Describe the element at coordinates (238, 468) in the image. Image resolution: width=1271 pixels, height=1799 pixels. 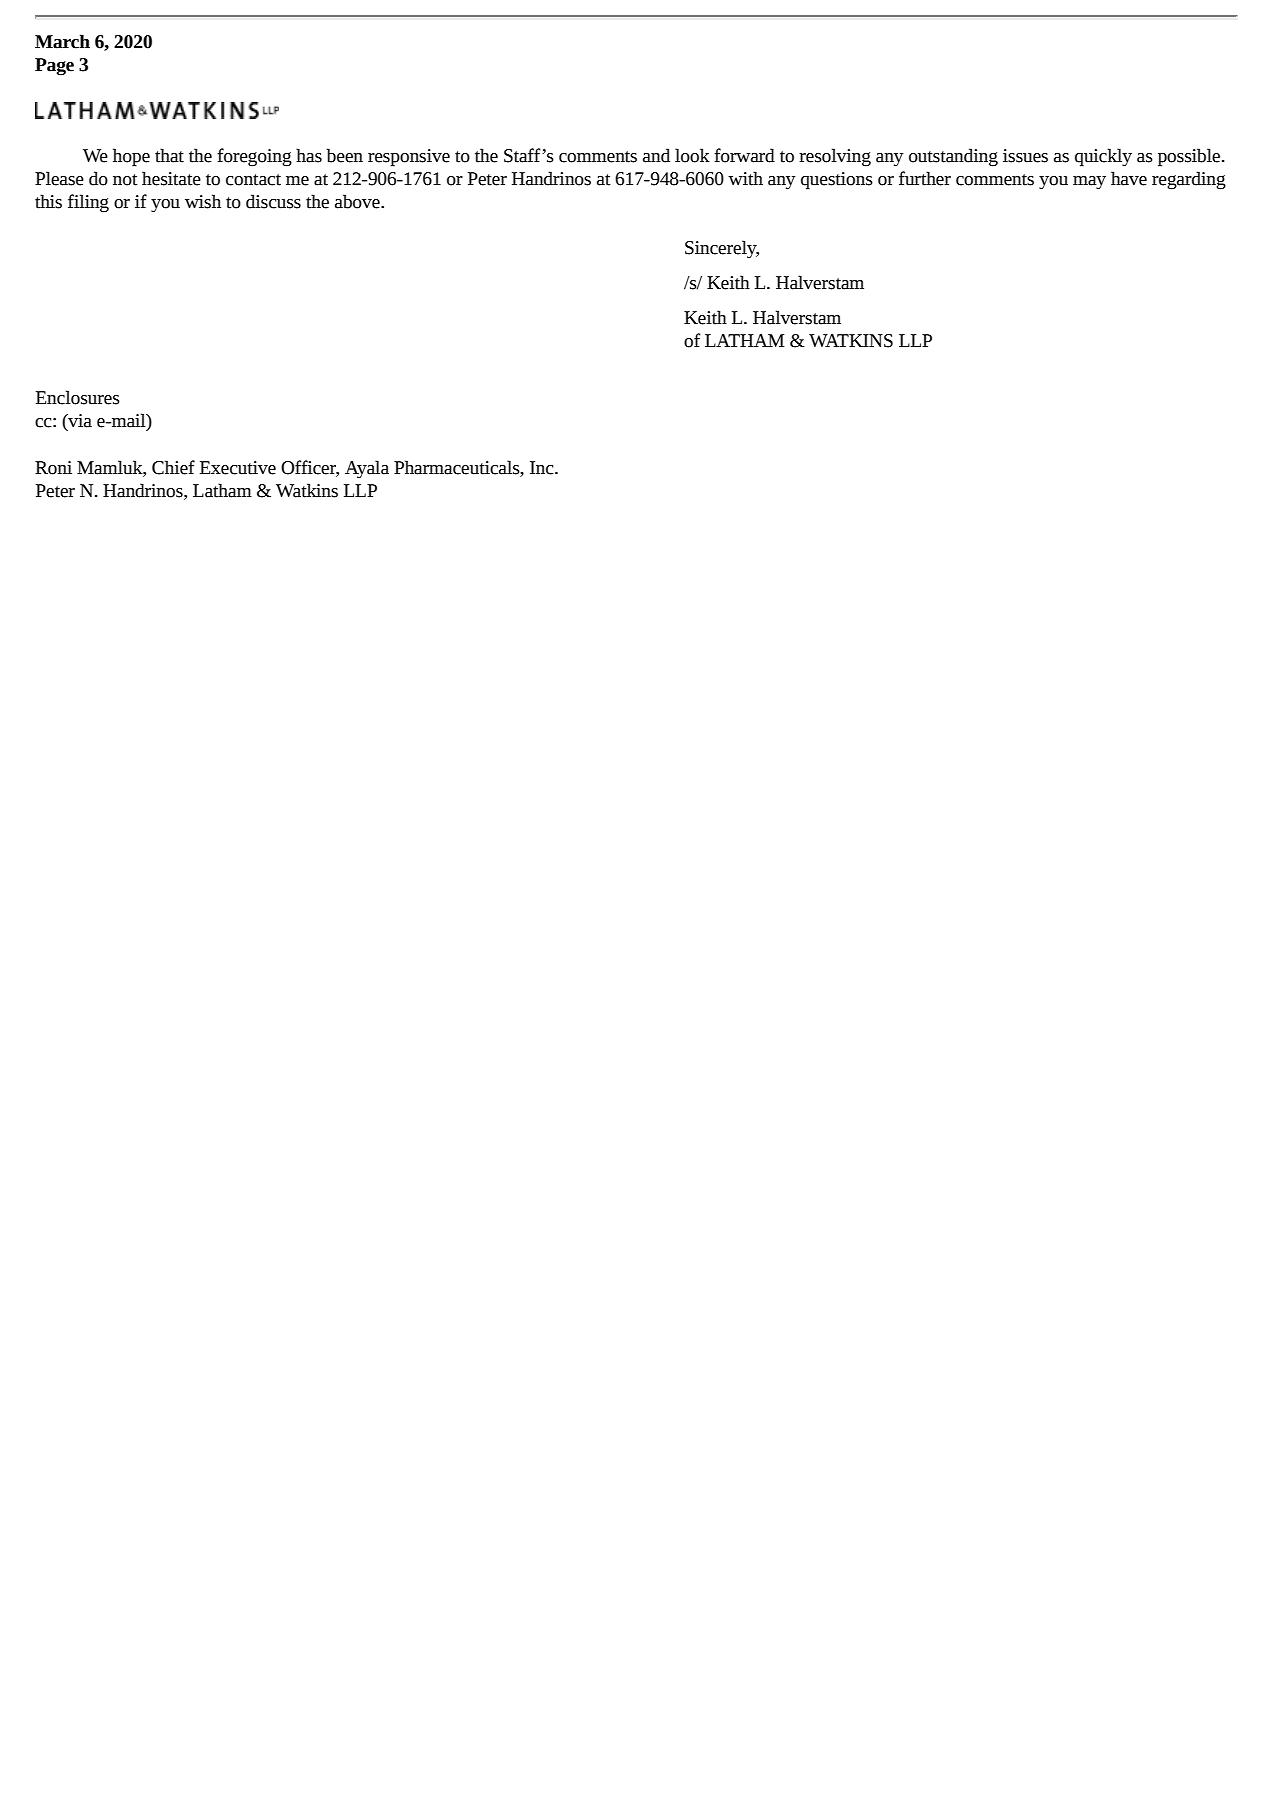
I see `Executive` at that location.
